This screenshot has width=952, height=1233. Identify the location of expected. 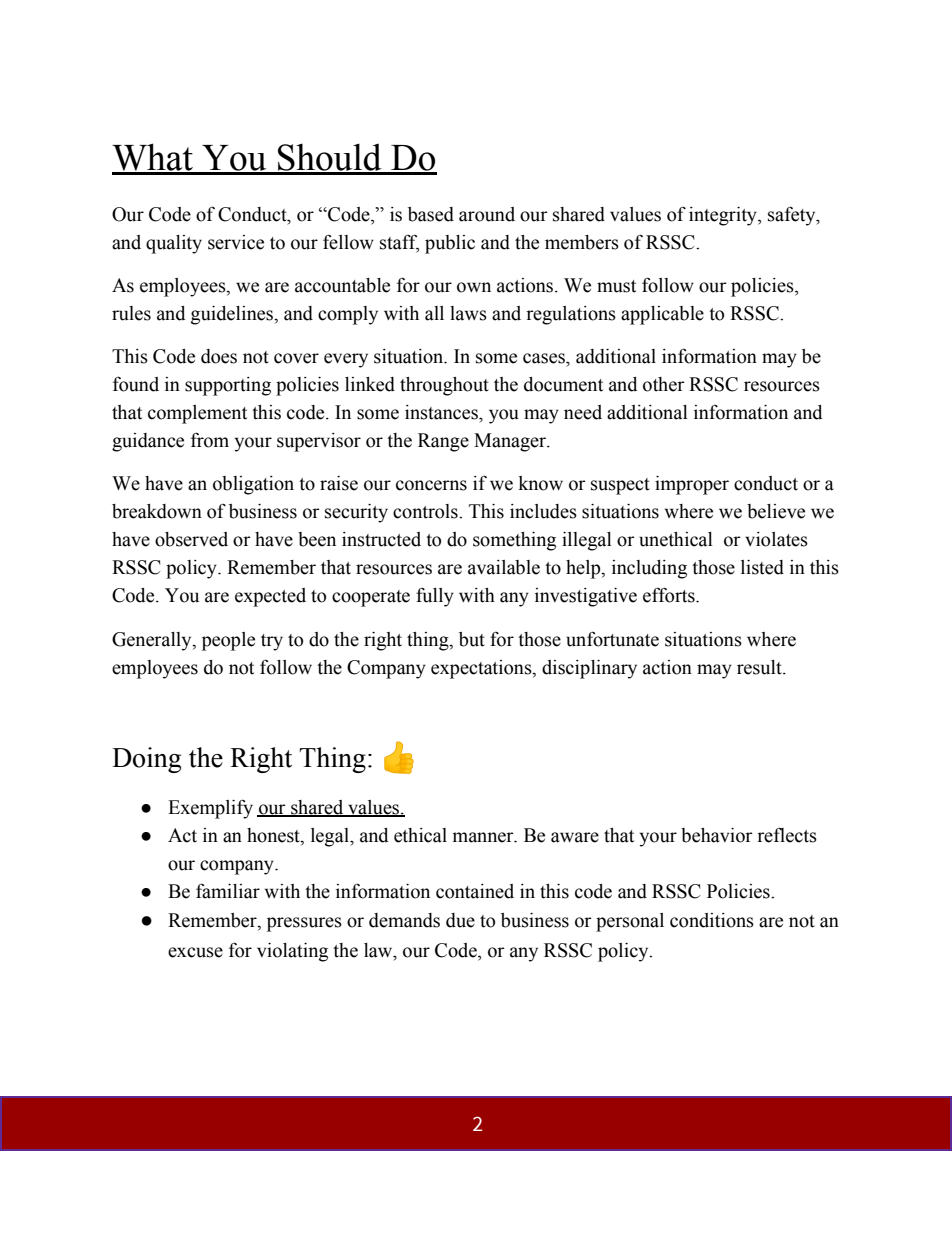
(270, 597).
